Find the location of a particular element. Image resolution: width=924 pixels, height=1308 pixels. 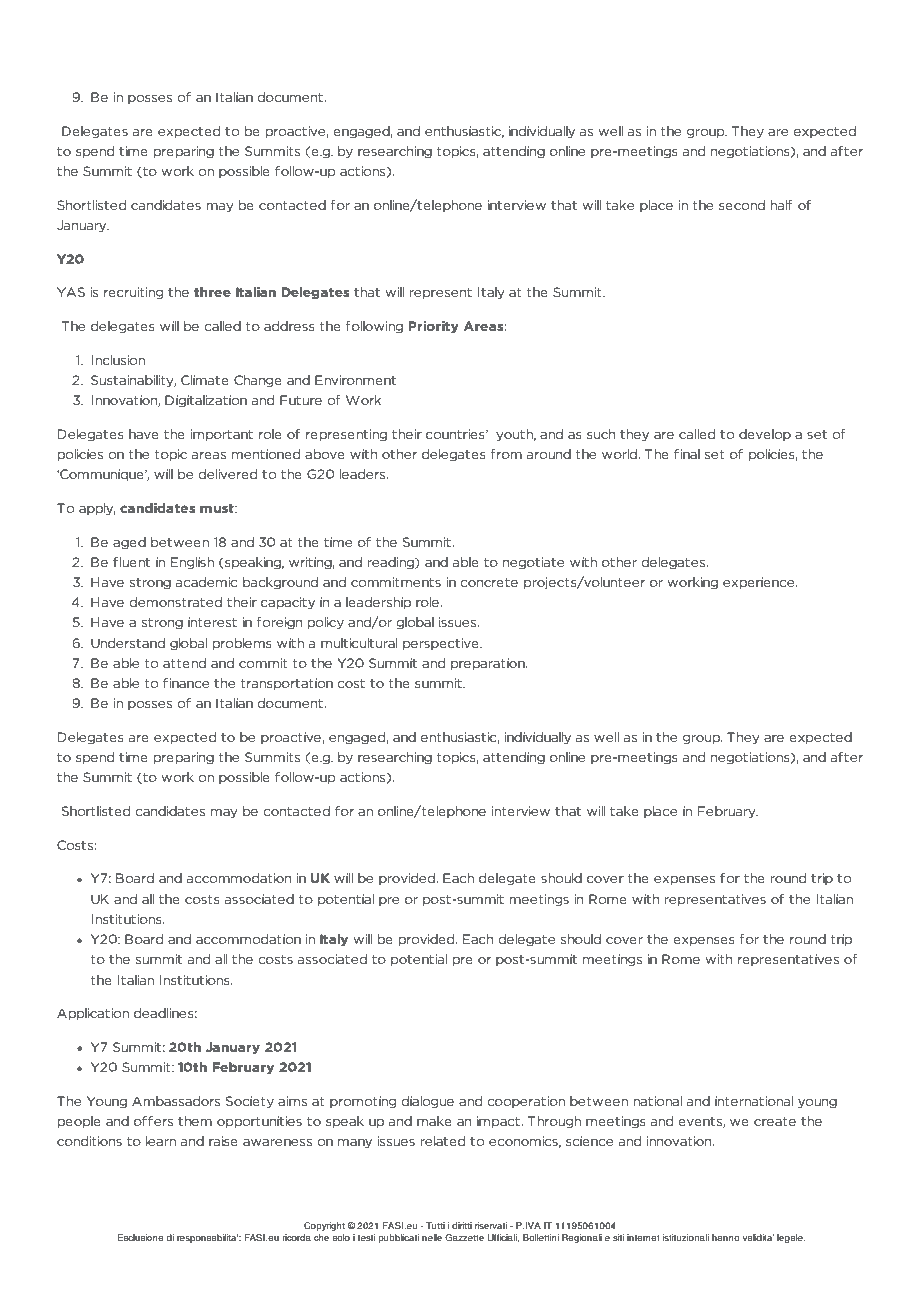

preparation is located at coordinates (489, 664).
